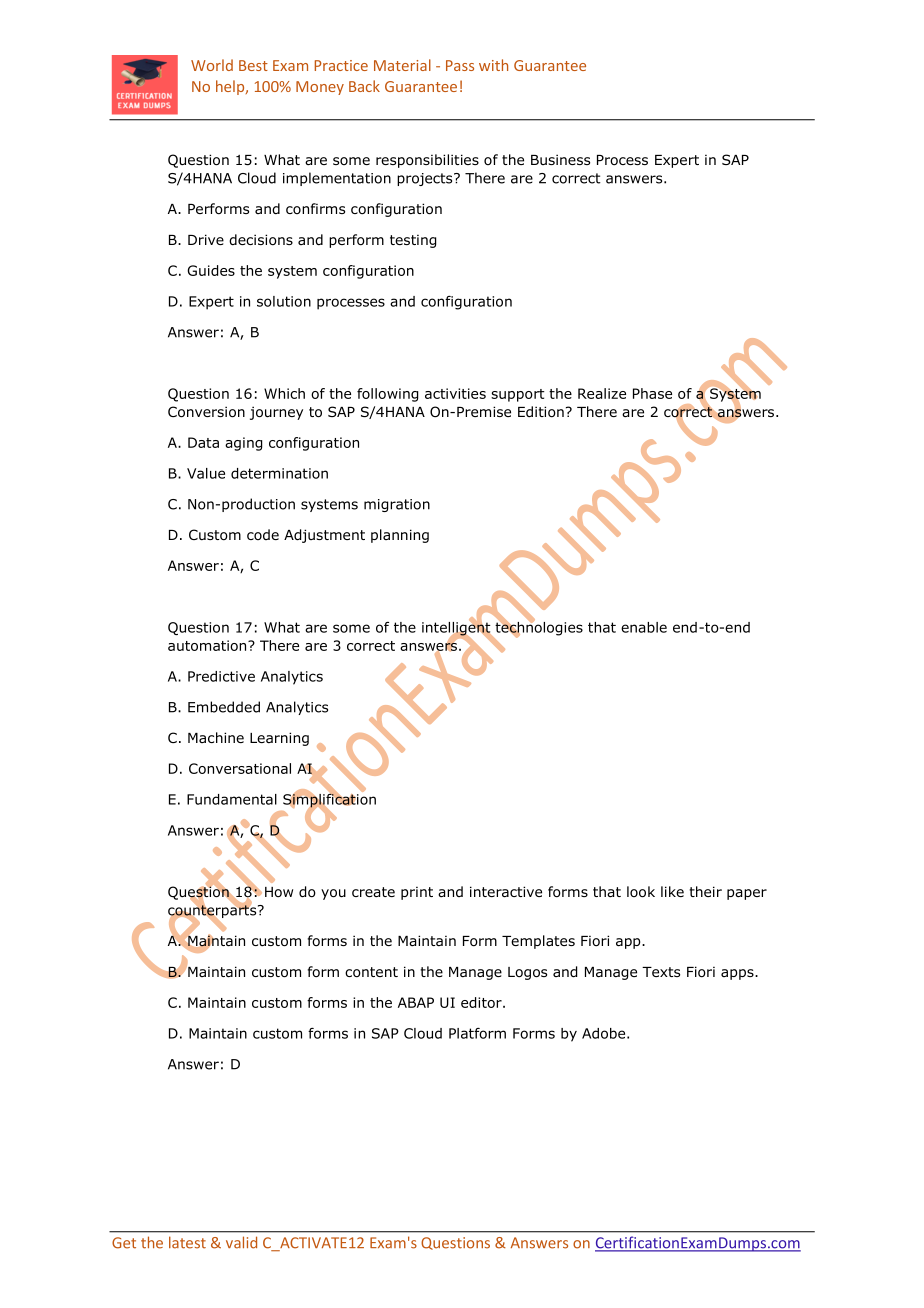  I want to click on World, so click(212, 65).
